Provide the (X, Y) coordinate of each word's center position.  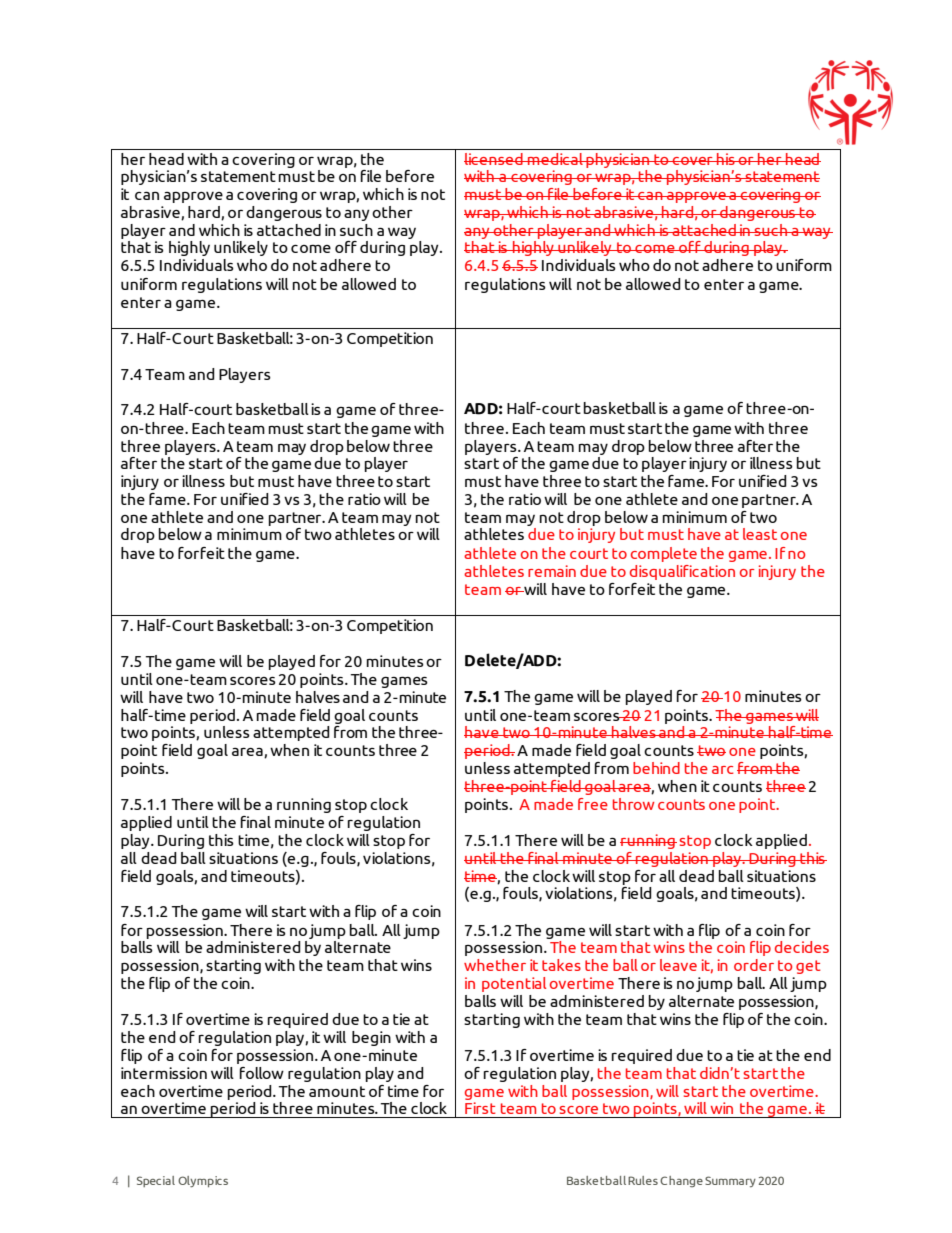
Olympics (203, 1182)
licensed (494, 159)
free (593, 804)
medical (555, 159)
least (760, 534)
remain (552, 571)
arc (723, 770)
